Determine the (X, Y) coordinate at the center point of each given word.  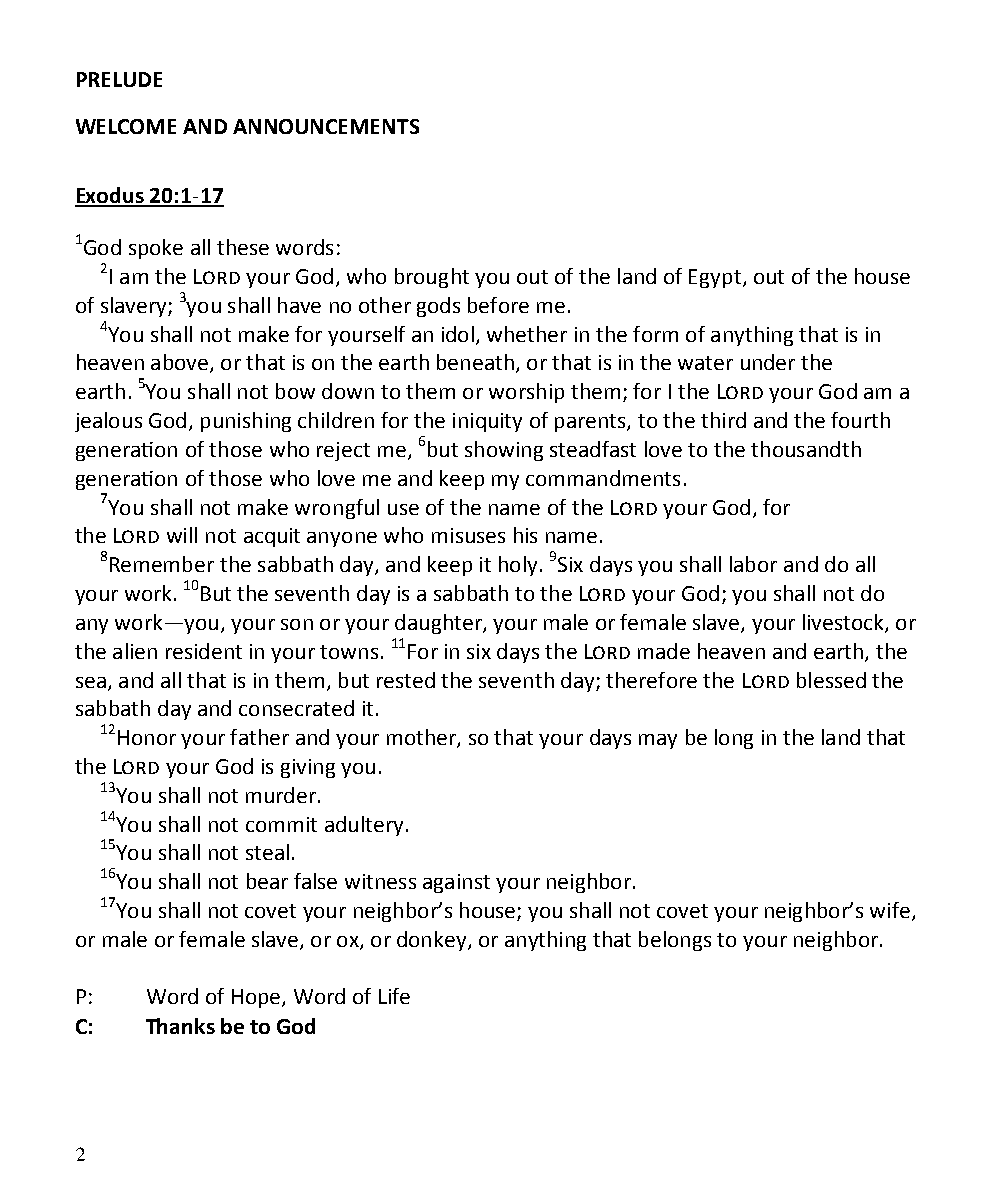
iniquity (487, 422)
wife (890, 910)
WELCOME (126, 126)
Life (394, 996)
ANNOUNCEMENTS (326, 126)
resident (204, 651)
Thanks (180, 1026)
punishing (246, 422)
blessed (831, 680)
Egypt (715, 278)
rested (406, 680)
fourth (860, 420)
